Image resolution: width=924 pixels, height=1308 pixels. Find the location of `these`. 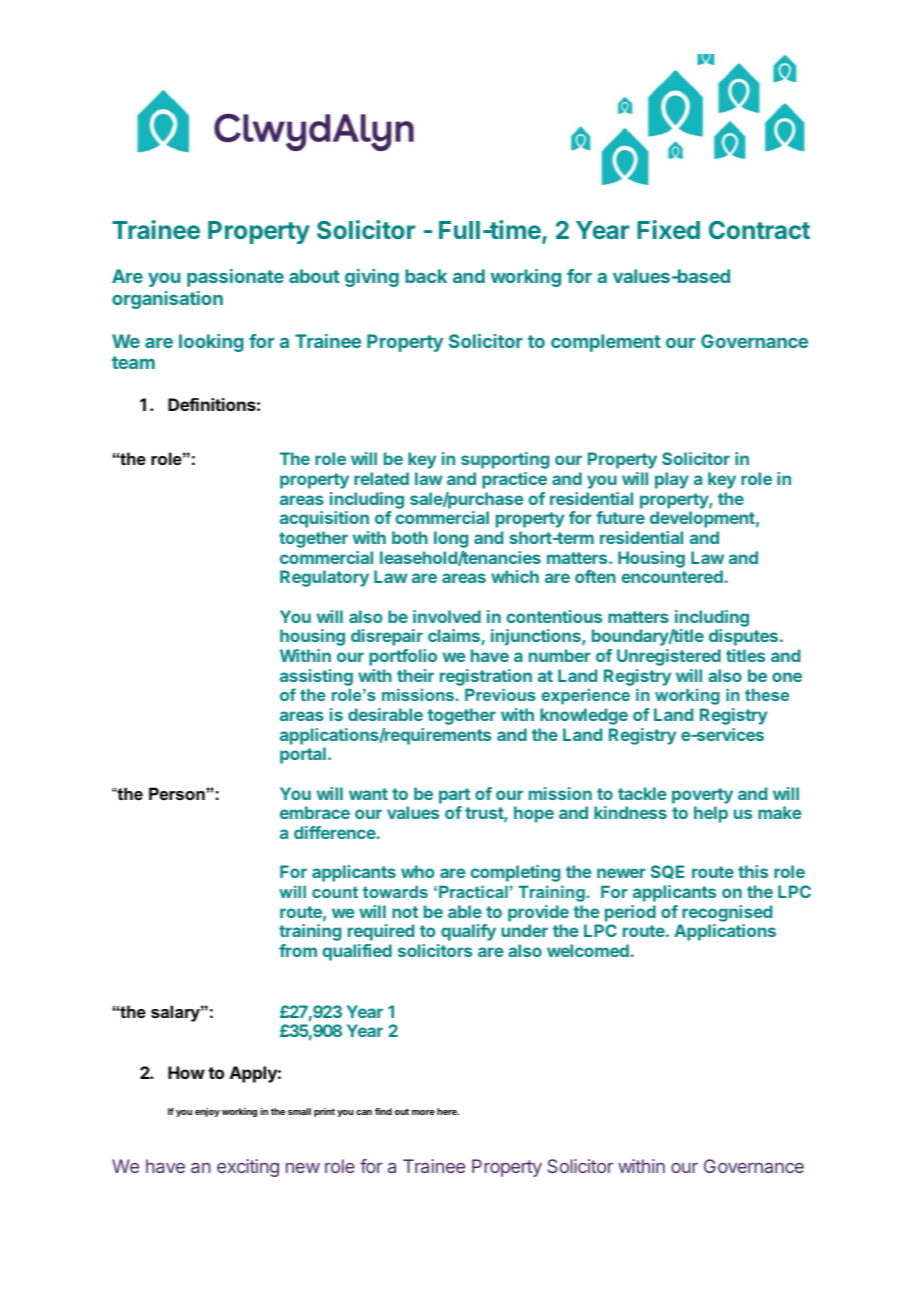

these is located at coordinates (767, 695).
